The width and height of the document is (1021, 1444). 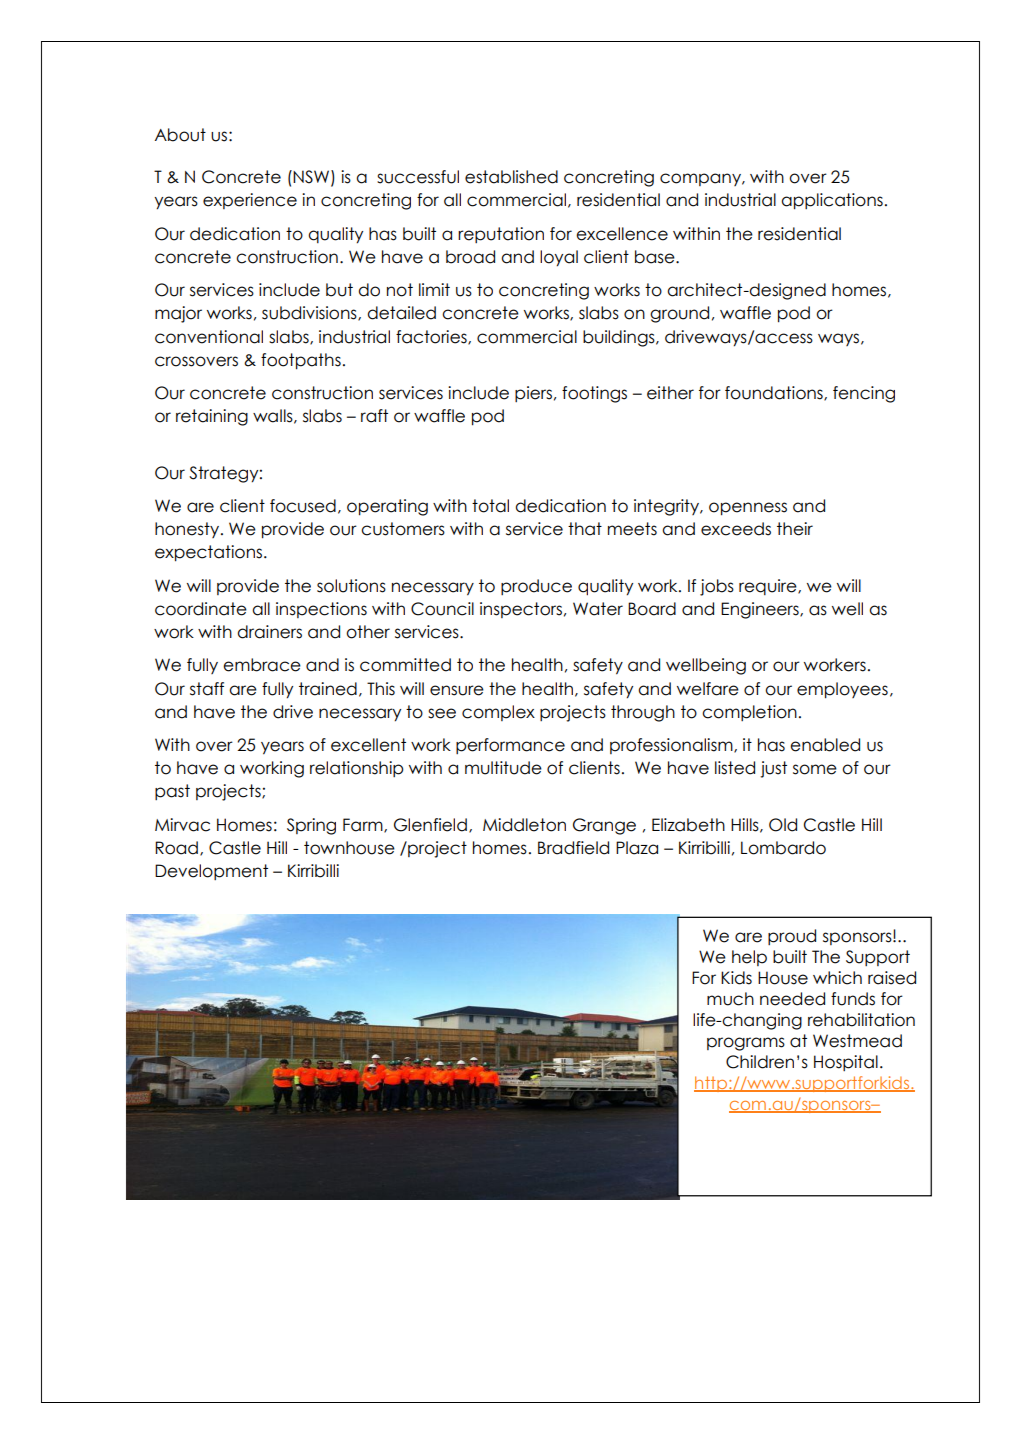 What do you see at coordinates (832, 201) in the document?
I see `applications` at bounding box center [832, 201].
